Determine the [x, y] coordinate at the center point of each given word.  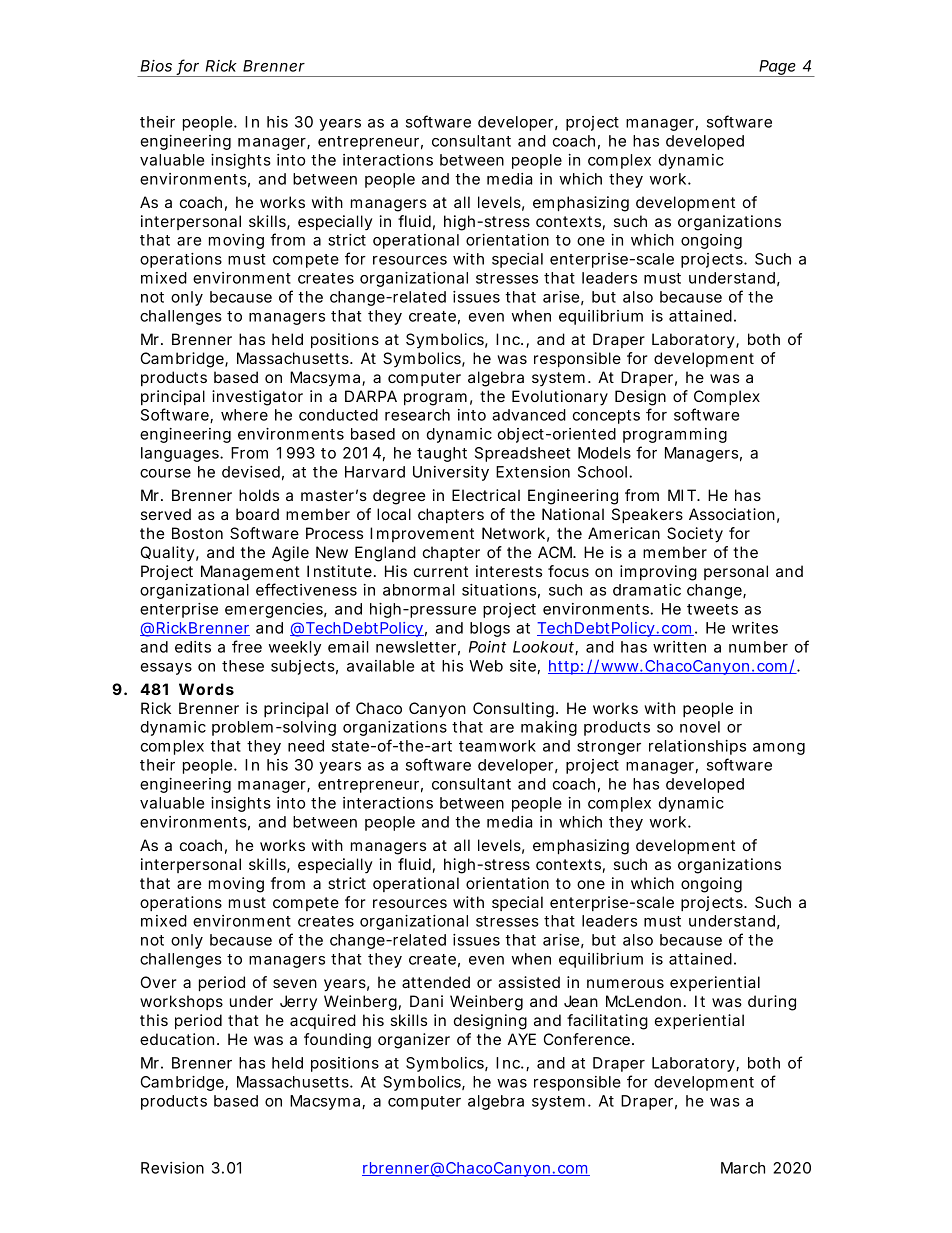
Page [779, 68]
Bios [156, 66]
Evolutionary [560, 398]
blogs [490, 629]
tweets [712, 609]
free [247, 646]
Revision [172, 1168]
